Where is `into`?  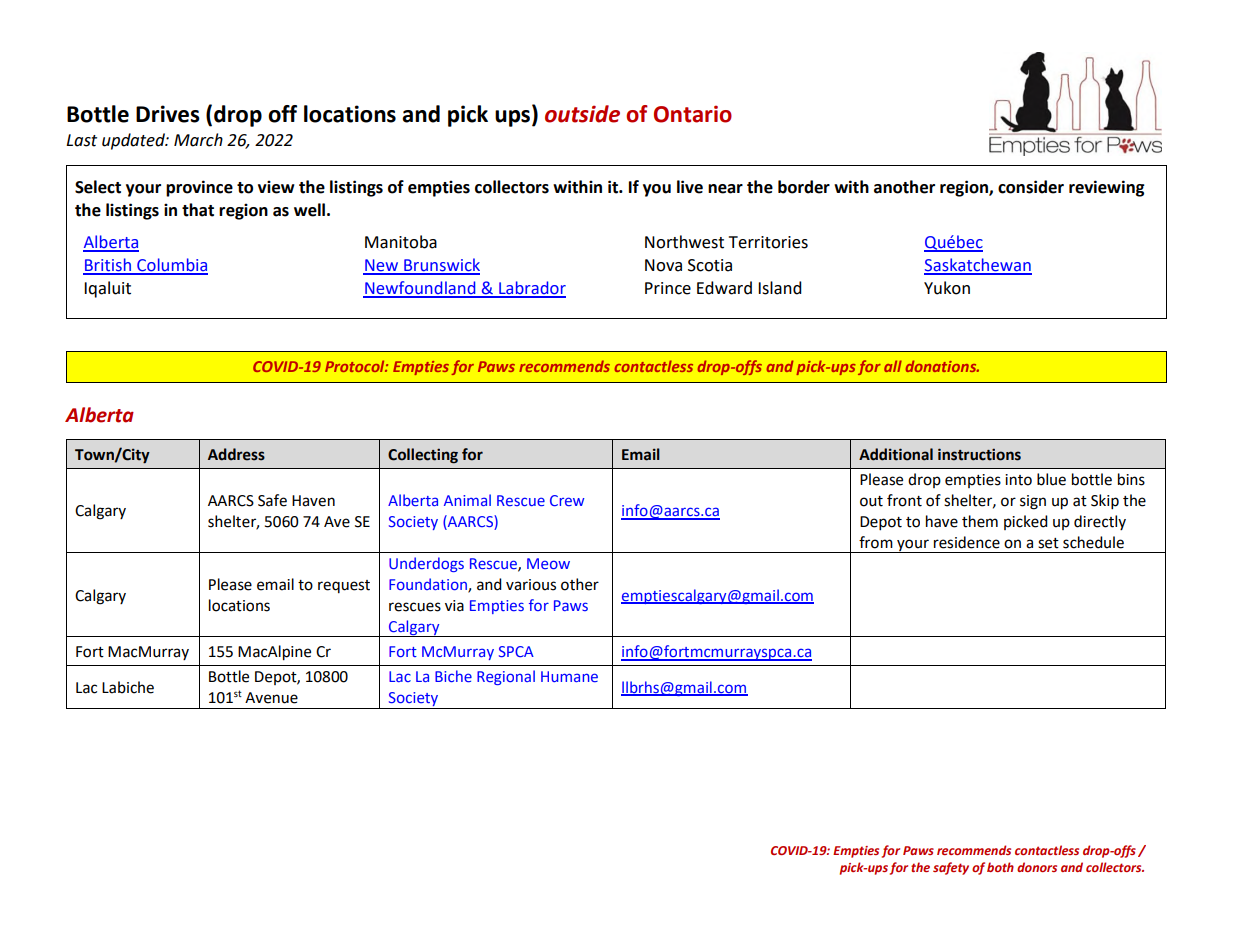 into is located at coordinates (1018, 480).
